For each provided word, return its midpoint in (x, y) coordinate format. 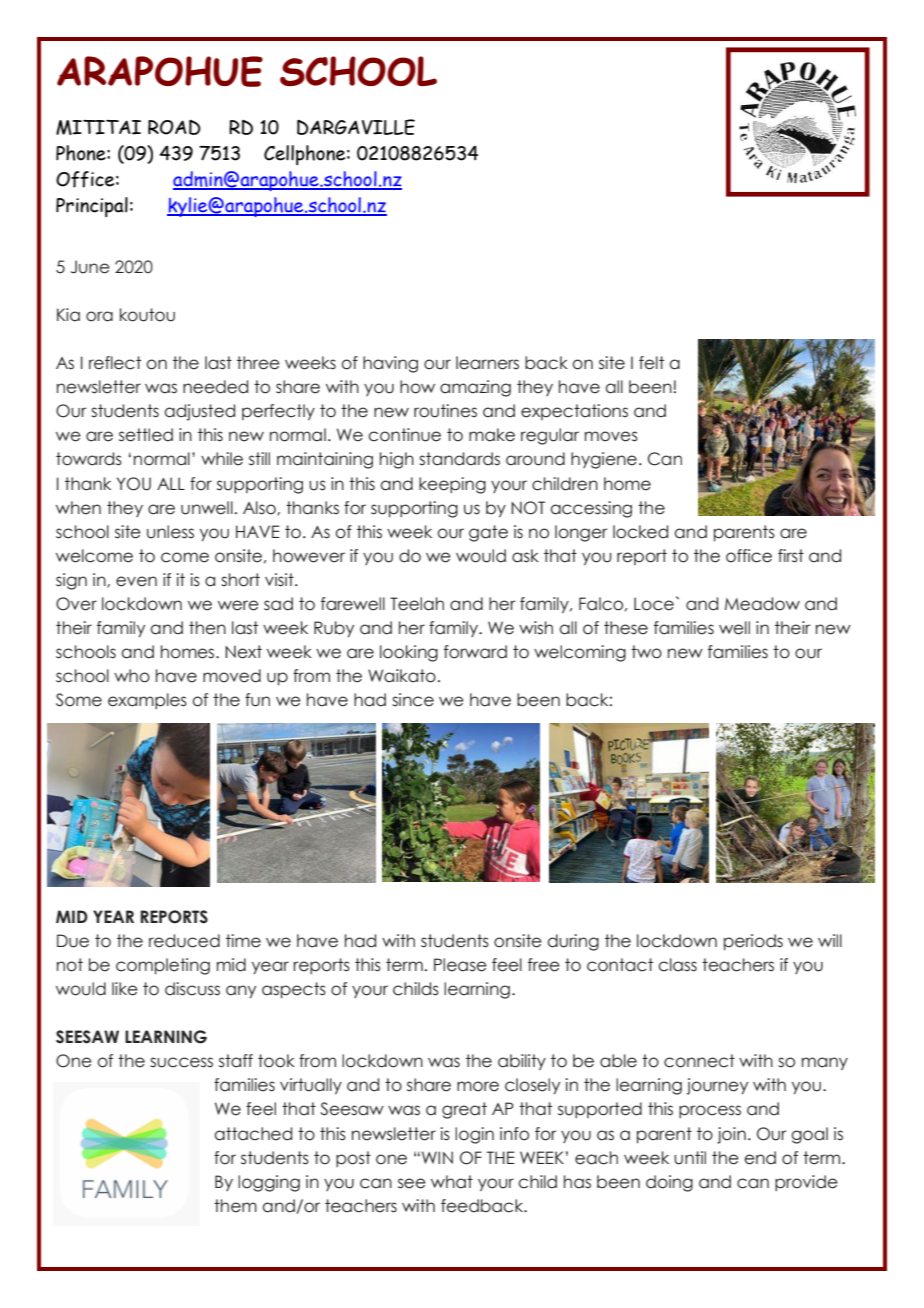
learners (487, 363)
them (235, 1206)
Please (460, 965)
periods (753, 942)
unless (170, 532)
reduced (184, 941)
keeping (452, 485)
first (791, 556)
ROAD (174, 127)
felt (651, 363)
